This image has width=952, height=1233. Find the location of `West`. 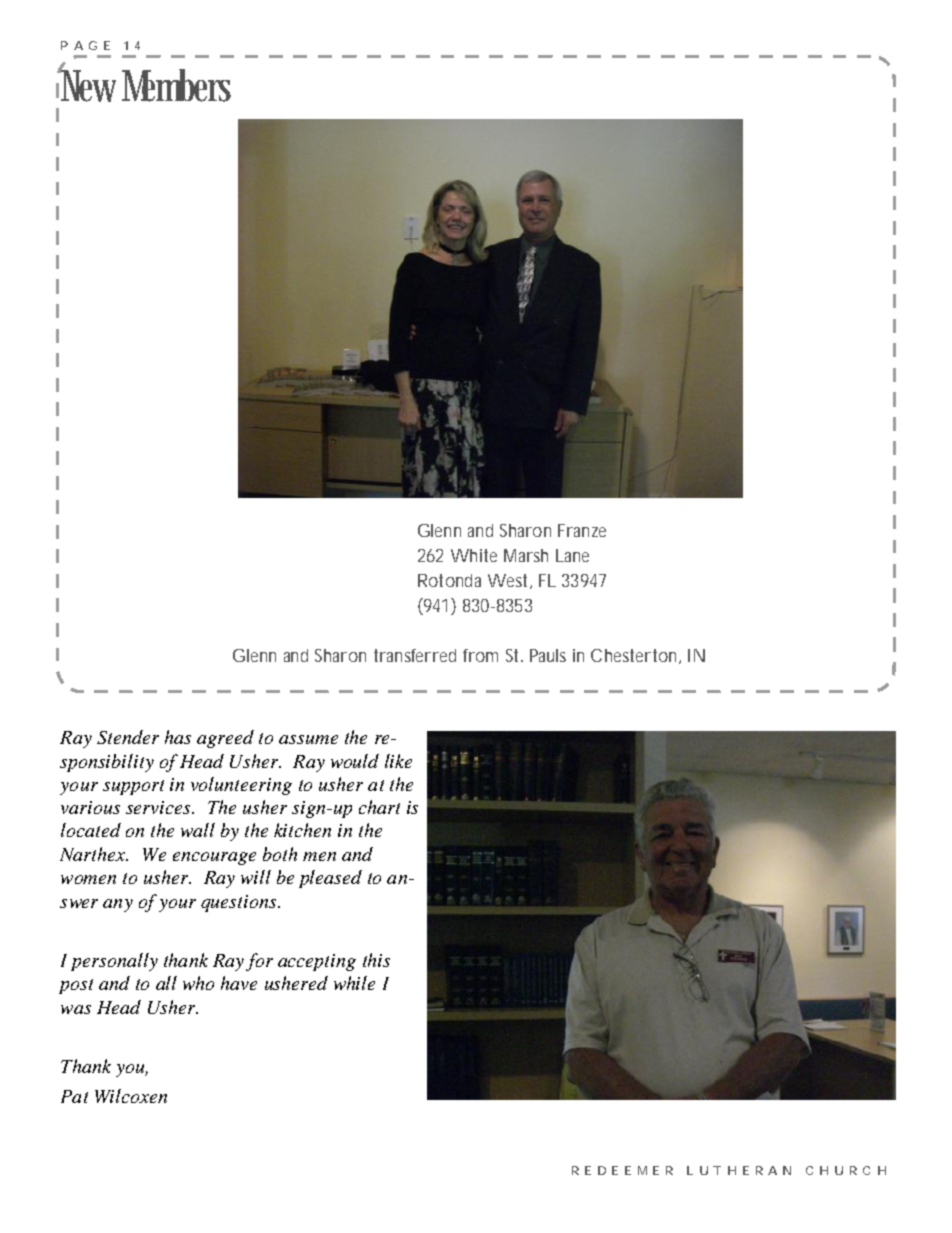

West is located at coordinates (507, 580).
